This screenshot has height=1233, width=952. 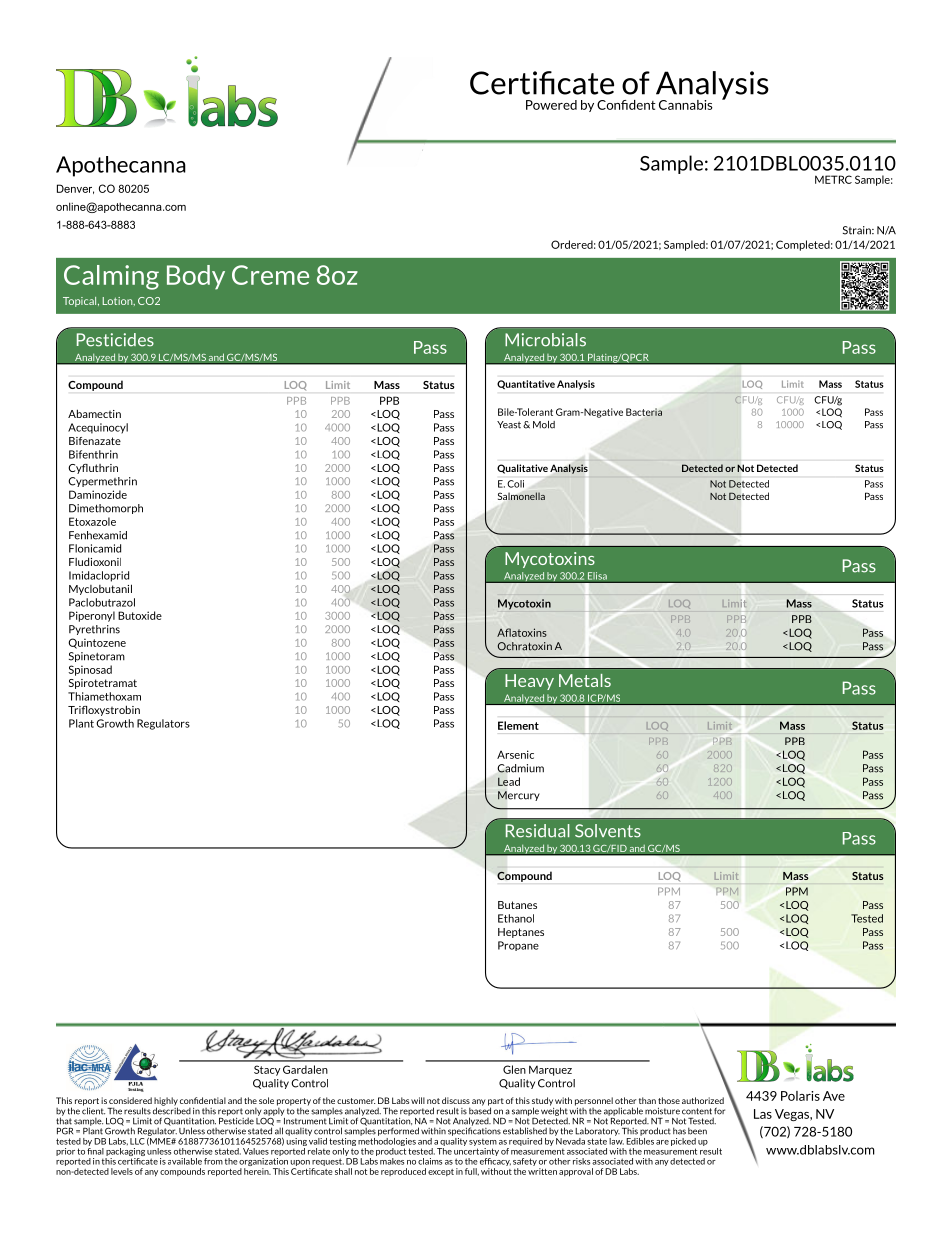 I want to click on Powered, so click(x=551, y=105).
